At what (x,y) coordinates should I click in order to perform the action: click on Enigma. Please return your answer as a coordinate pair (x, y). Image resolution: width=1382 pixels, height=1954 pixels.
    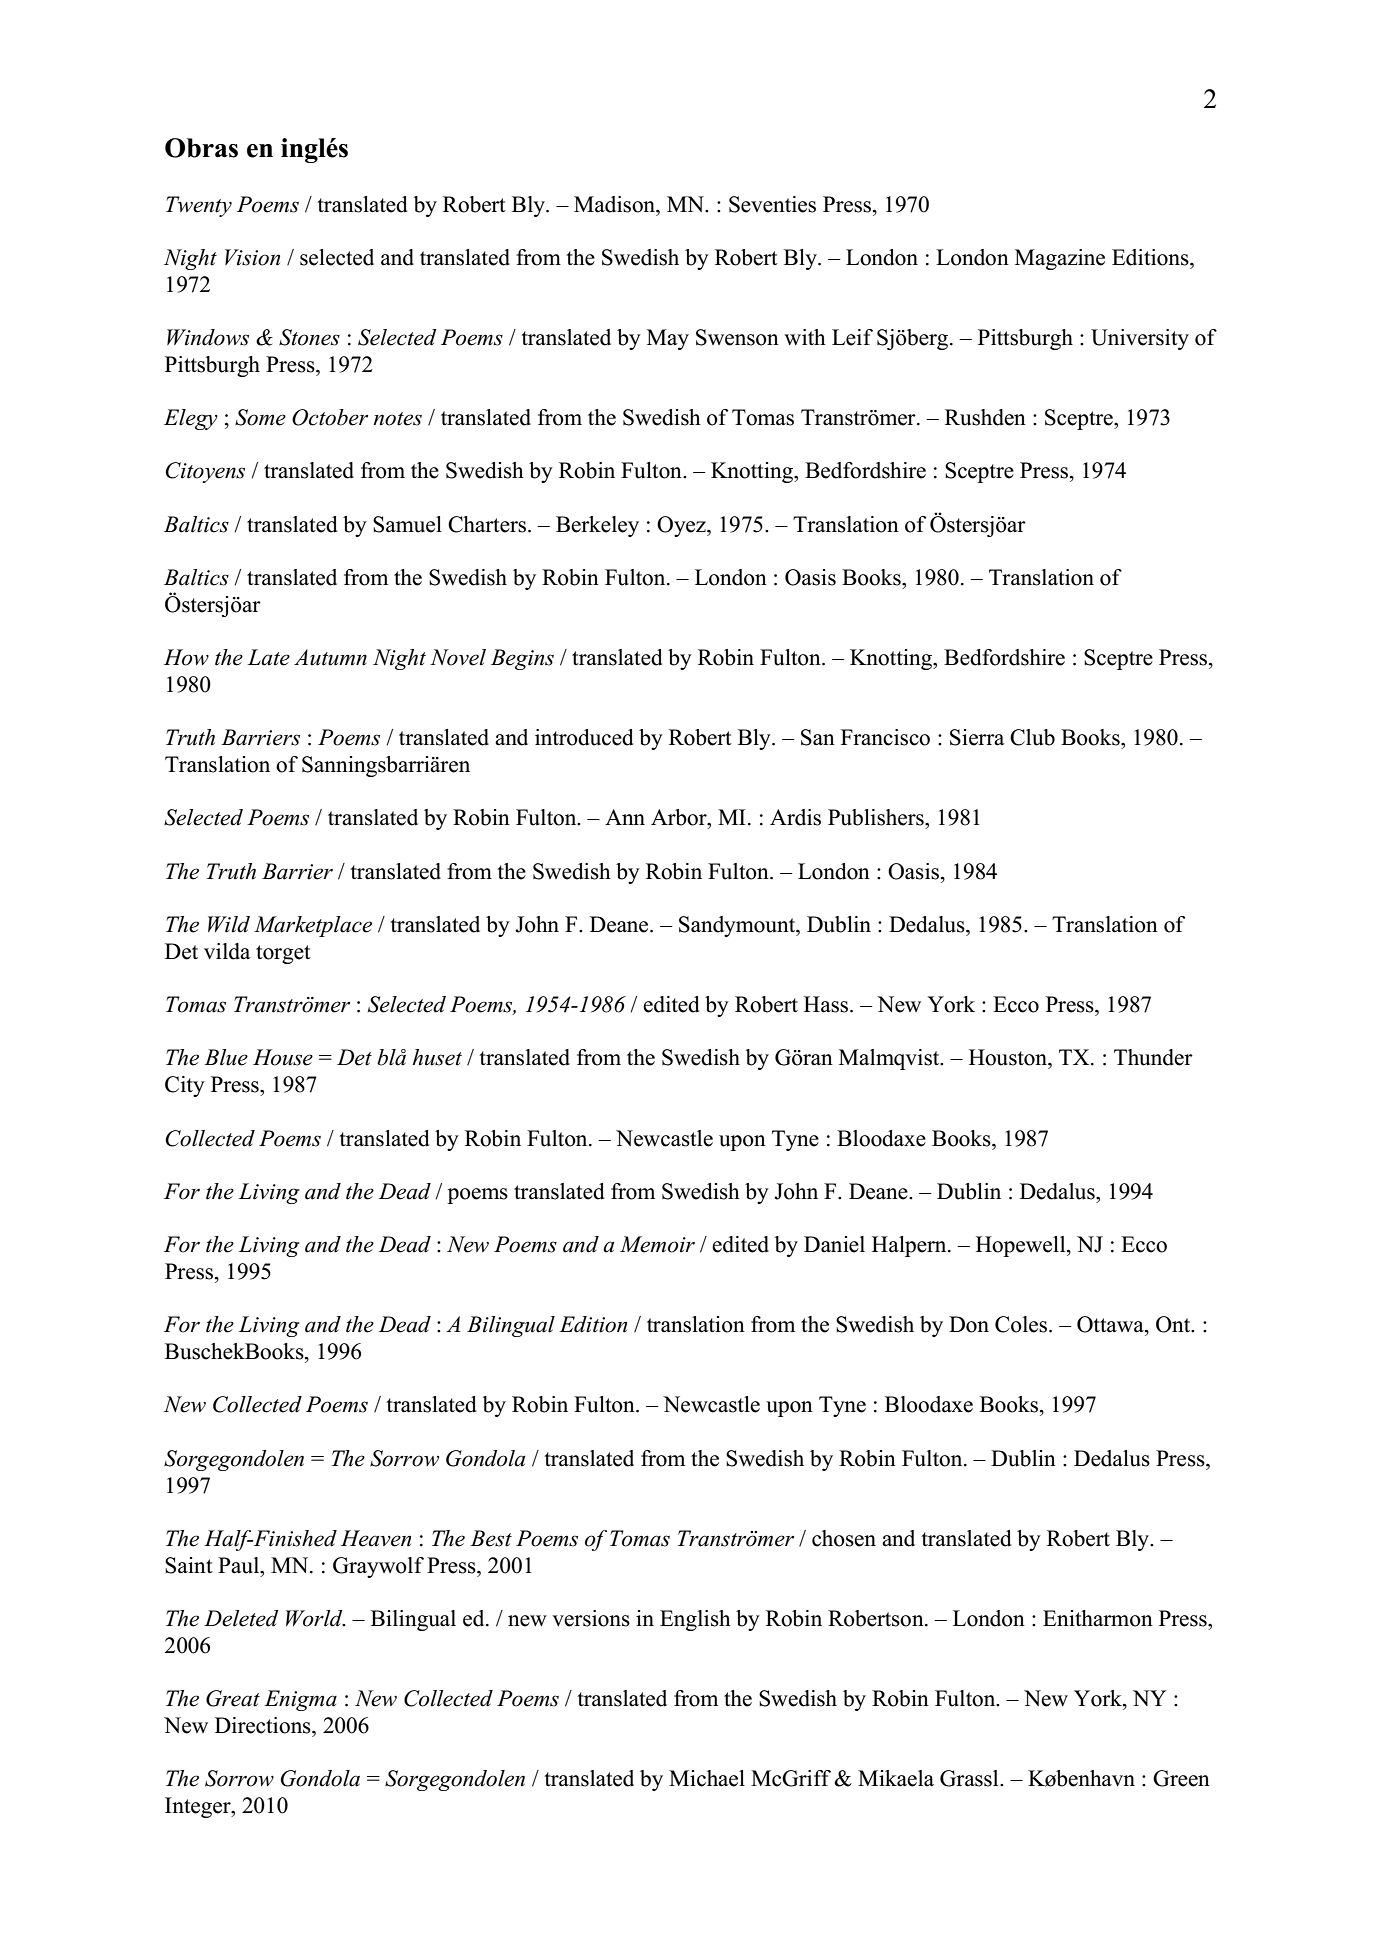
    Looking at the image, I should click on (300, 1700).
